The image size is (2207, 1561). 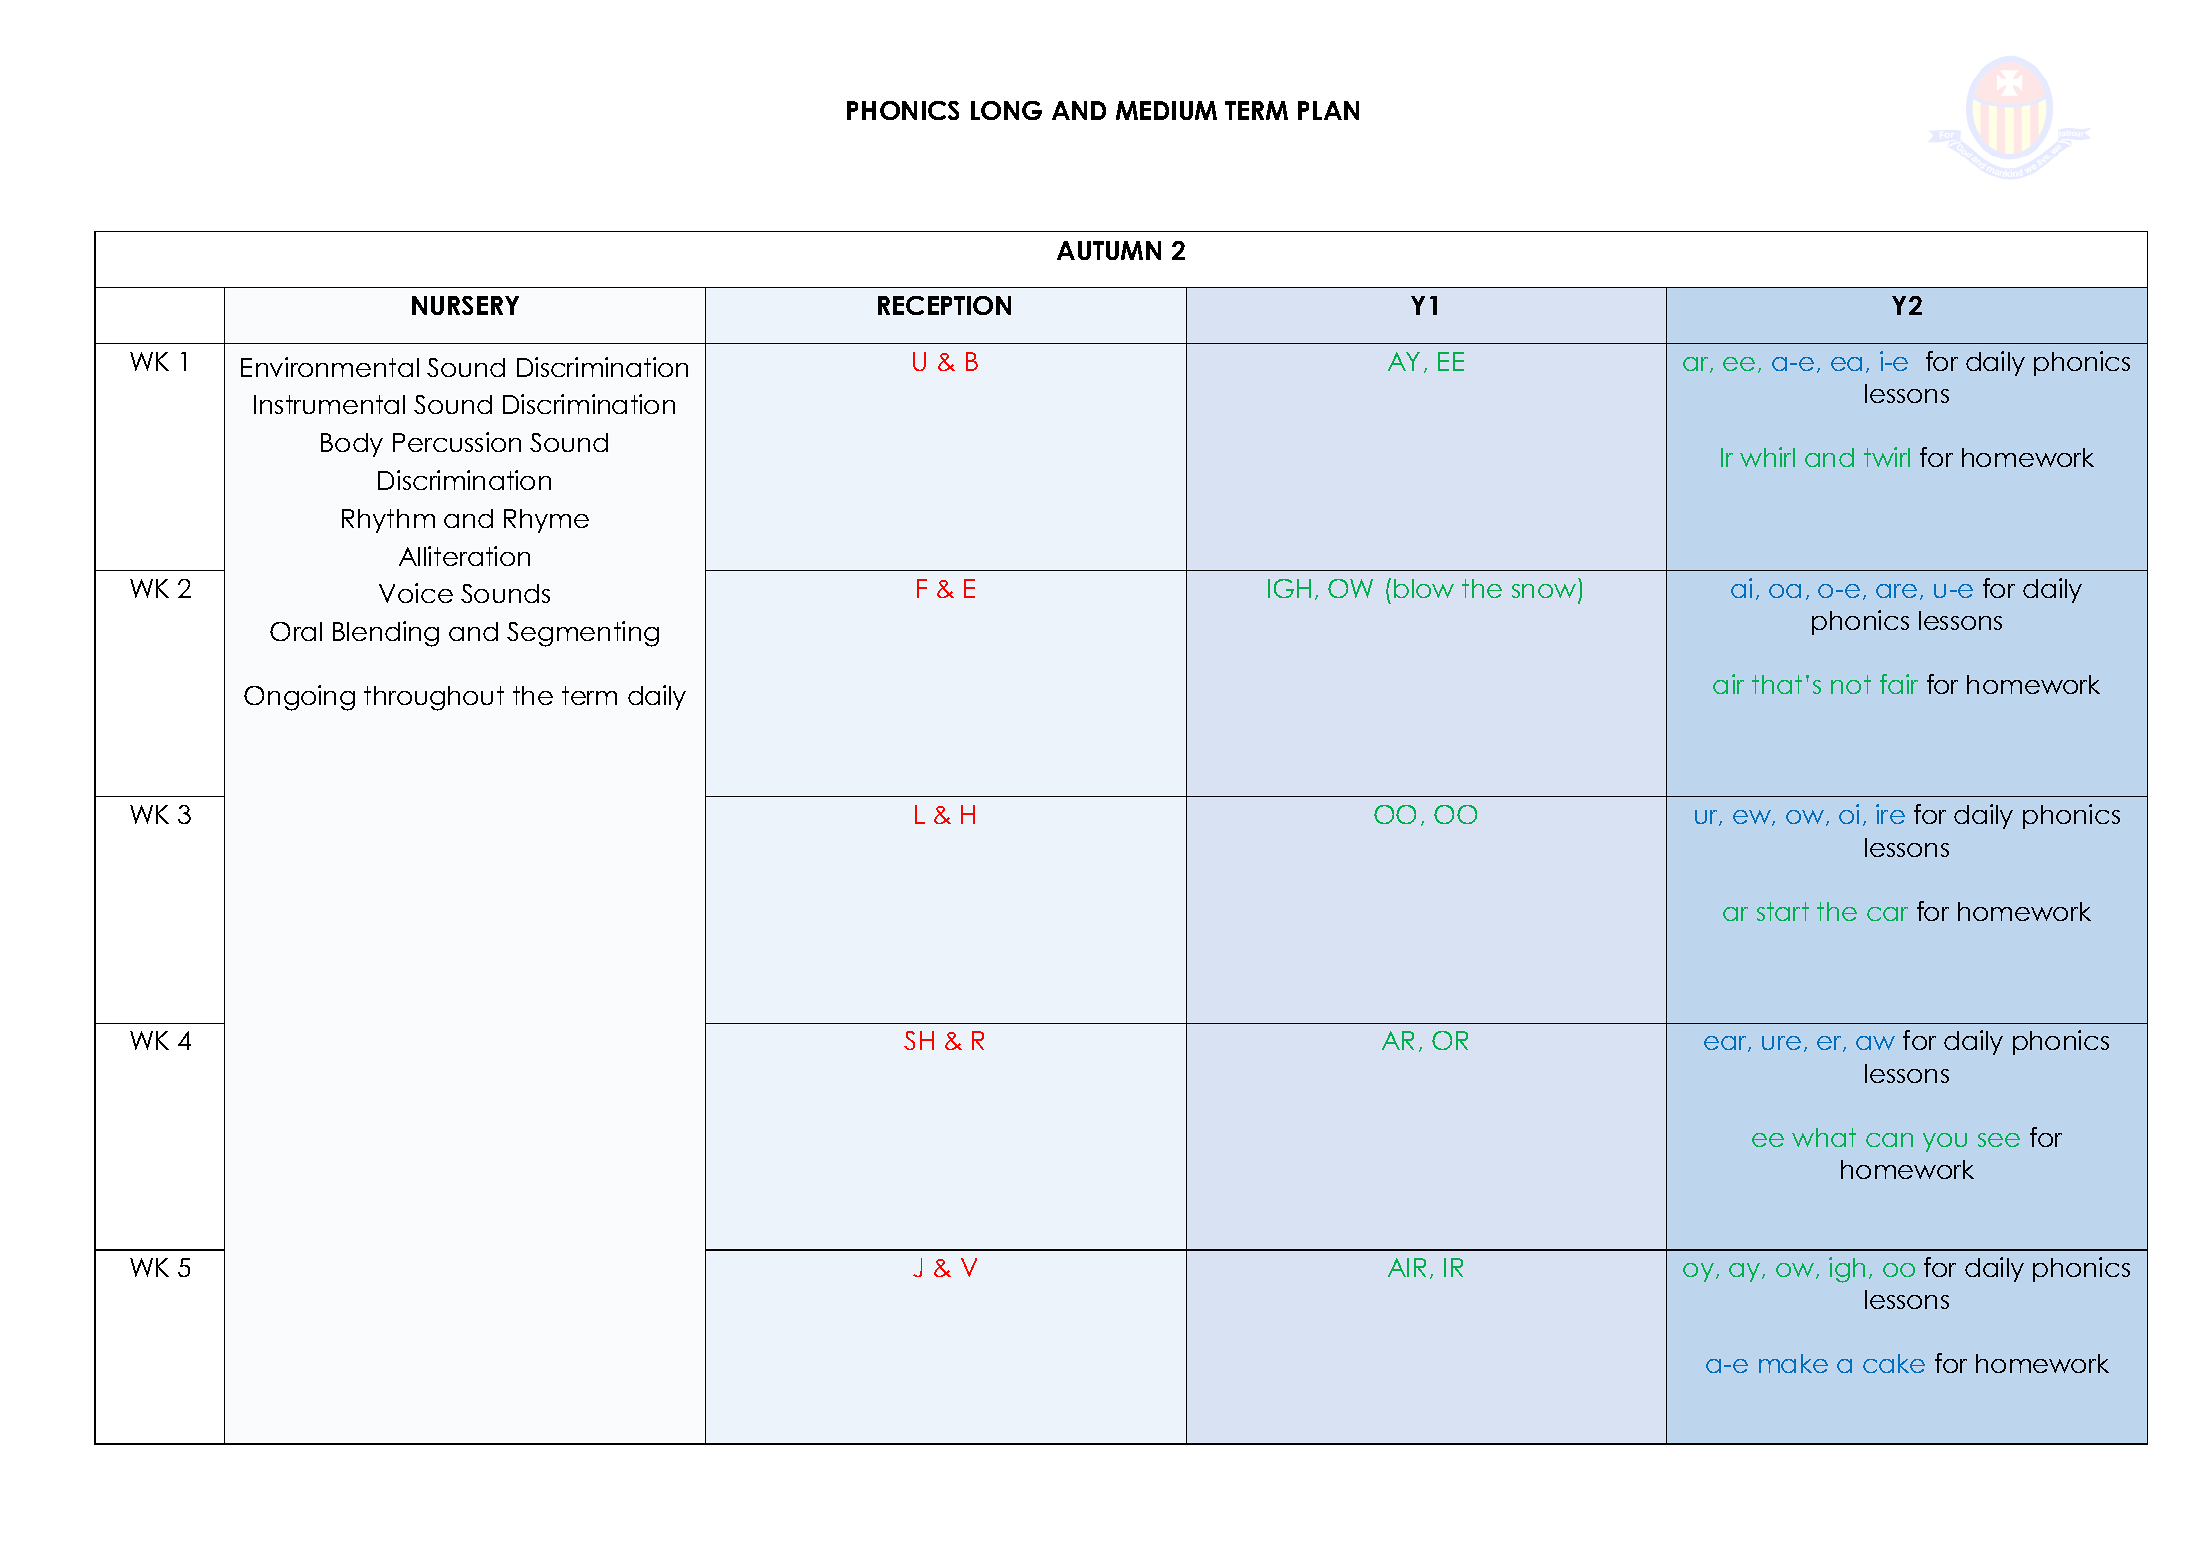 I want to click on cake, so click(x=1894, y=1363).
